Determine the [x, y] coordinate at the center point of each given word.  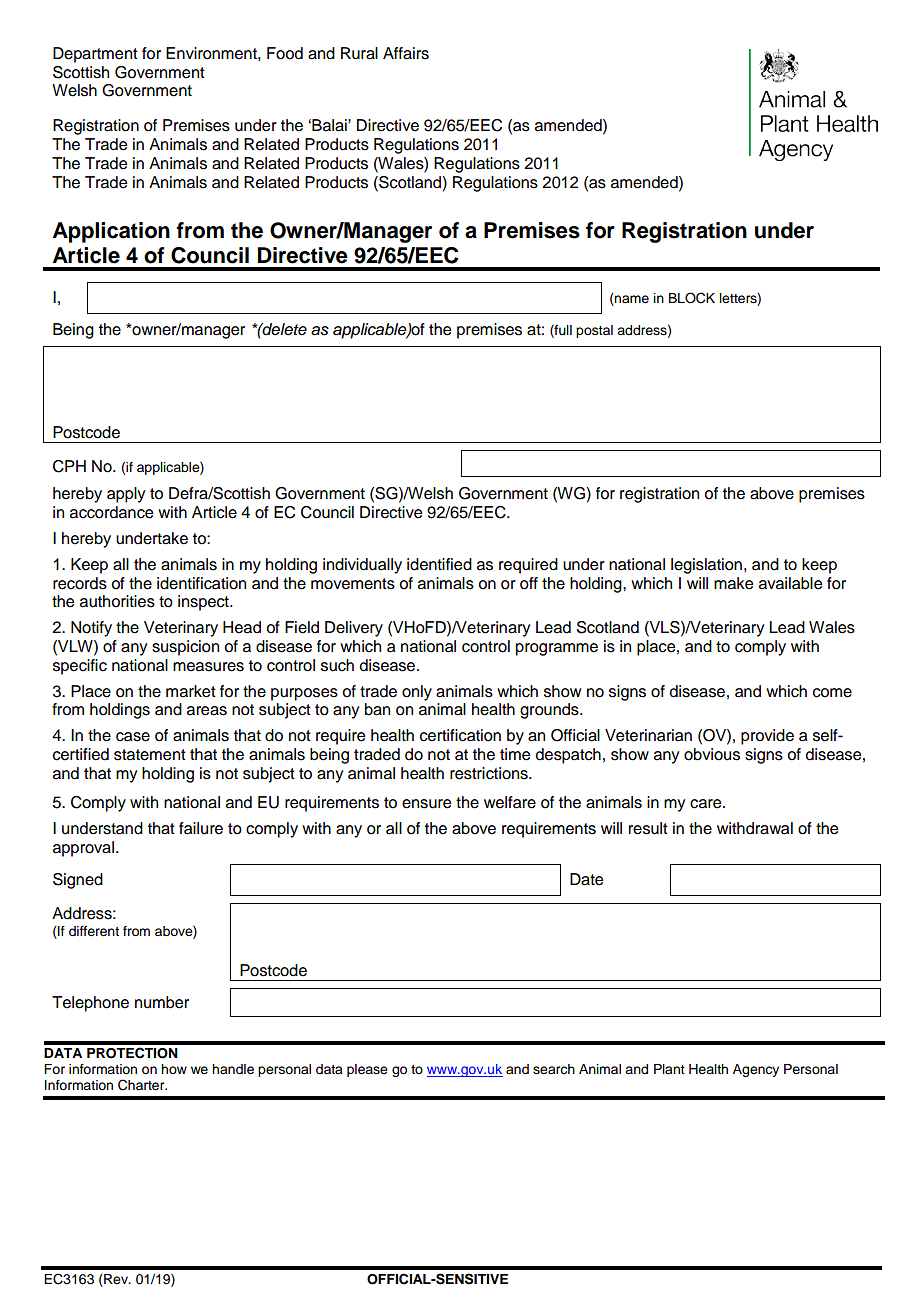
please [367, 1070]
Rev [116, 1280]
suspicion [185, 648]
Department [95, 55]
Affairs [406, 53]
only [417, 693]
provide [767, 737]
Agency [756, 1070]
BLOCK [692, 298]
